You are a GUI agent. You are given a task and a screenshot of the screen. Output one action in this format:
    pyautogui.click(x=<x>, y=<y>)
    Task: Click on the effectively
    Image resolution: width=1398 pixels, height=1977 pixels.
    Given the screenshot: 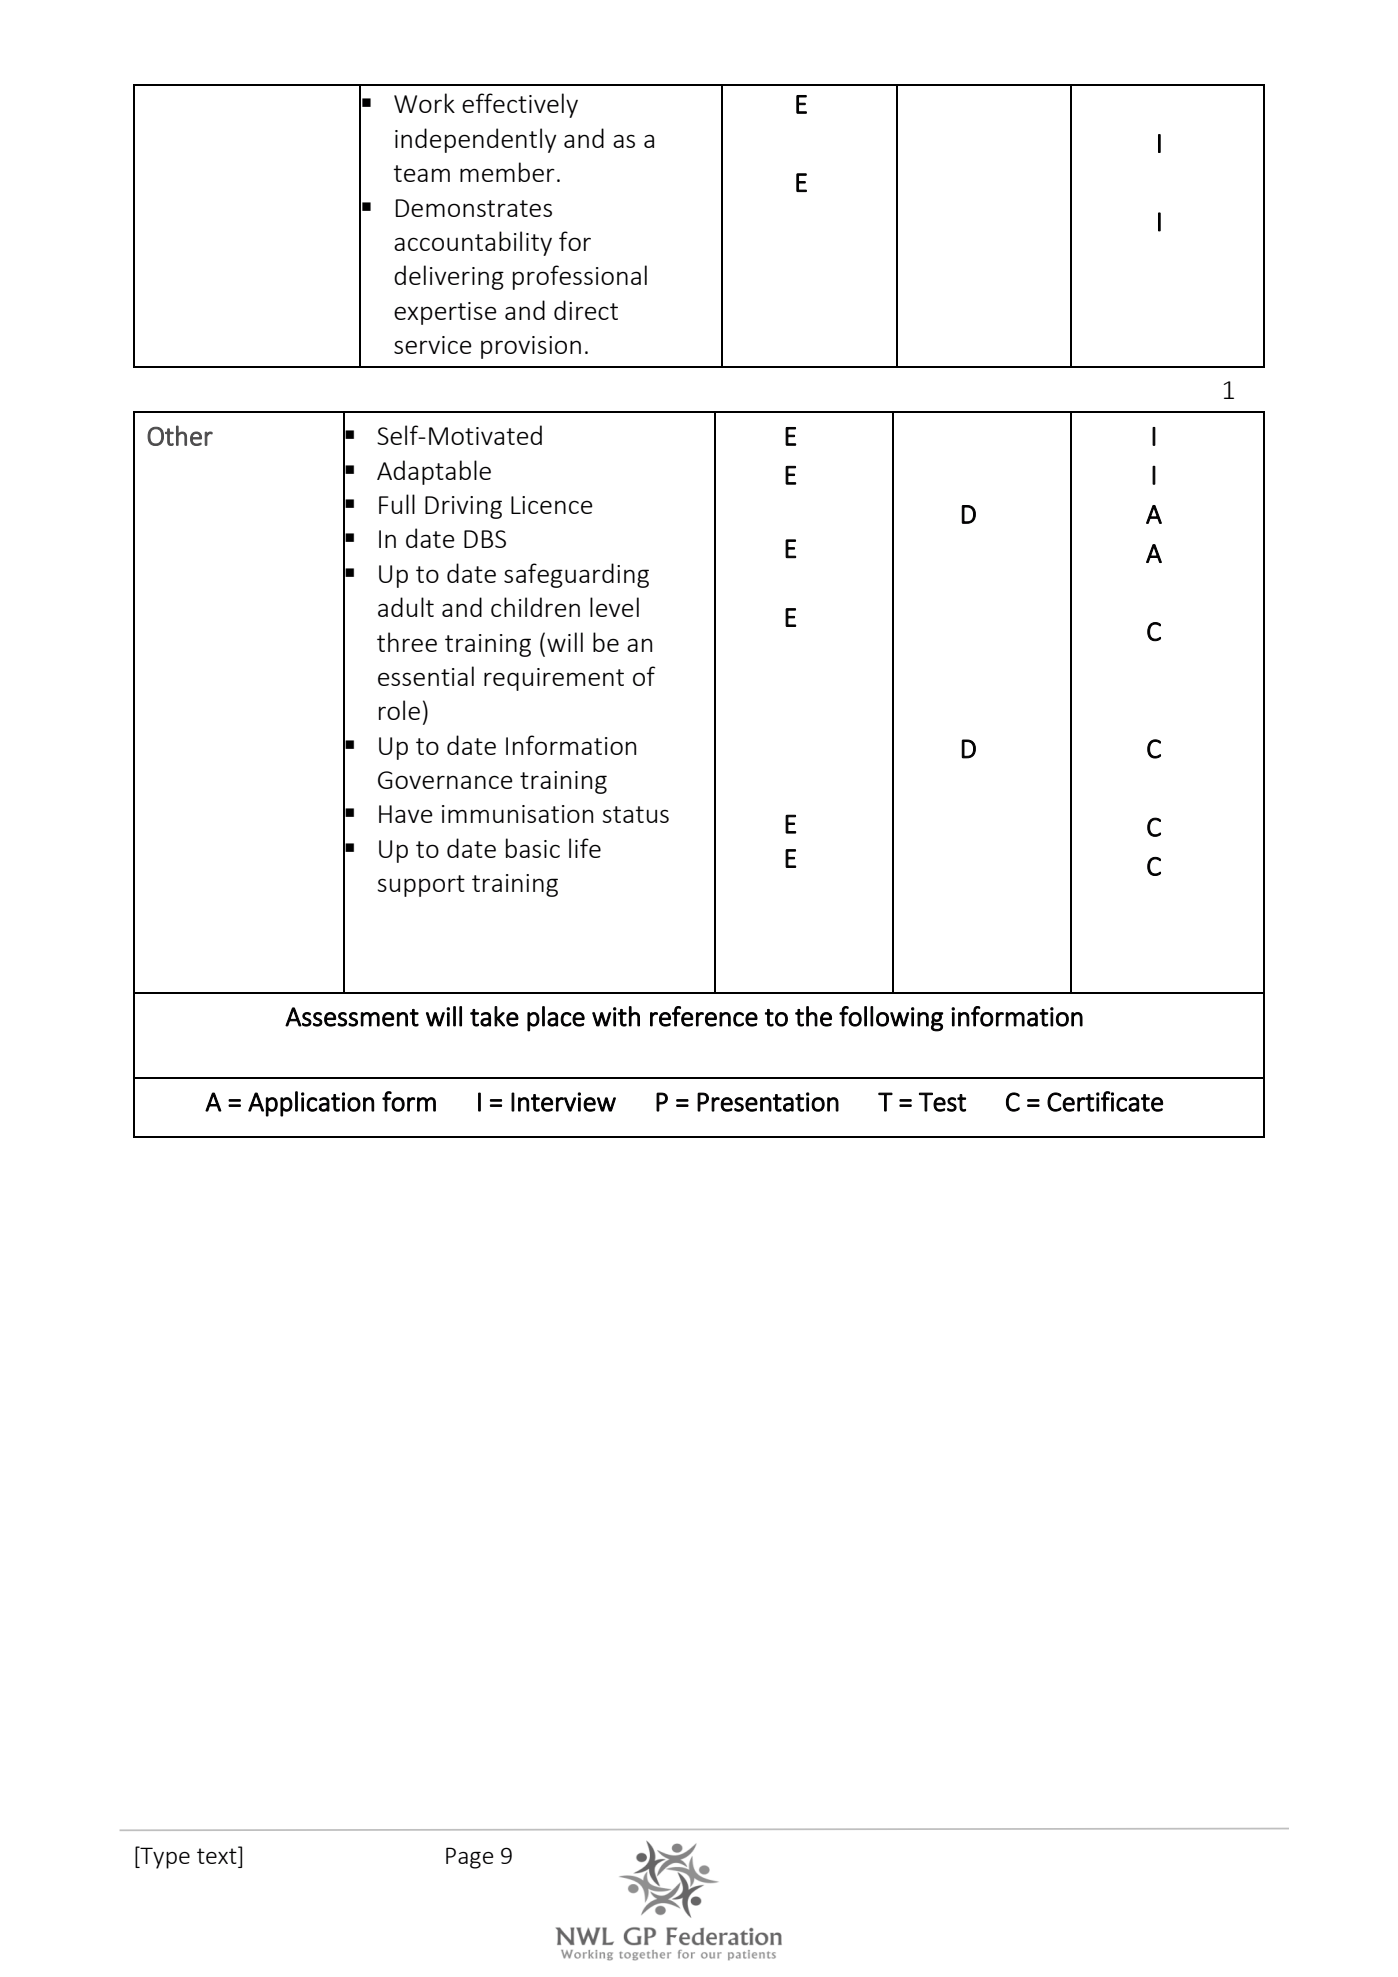 What is the action you would take?
    pyautogui.click(x=520, y=105)
